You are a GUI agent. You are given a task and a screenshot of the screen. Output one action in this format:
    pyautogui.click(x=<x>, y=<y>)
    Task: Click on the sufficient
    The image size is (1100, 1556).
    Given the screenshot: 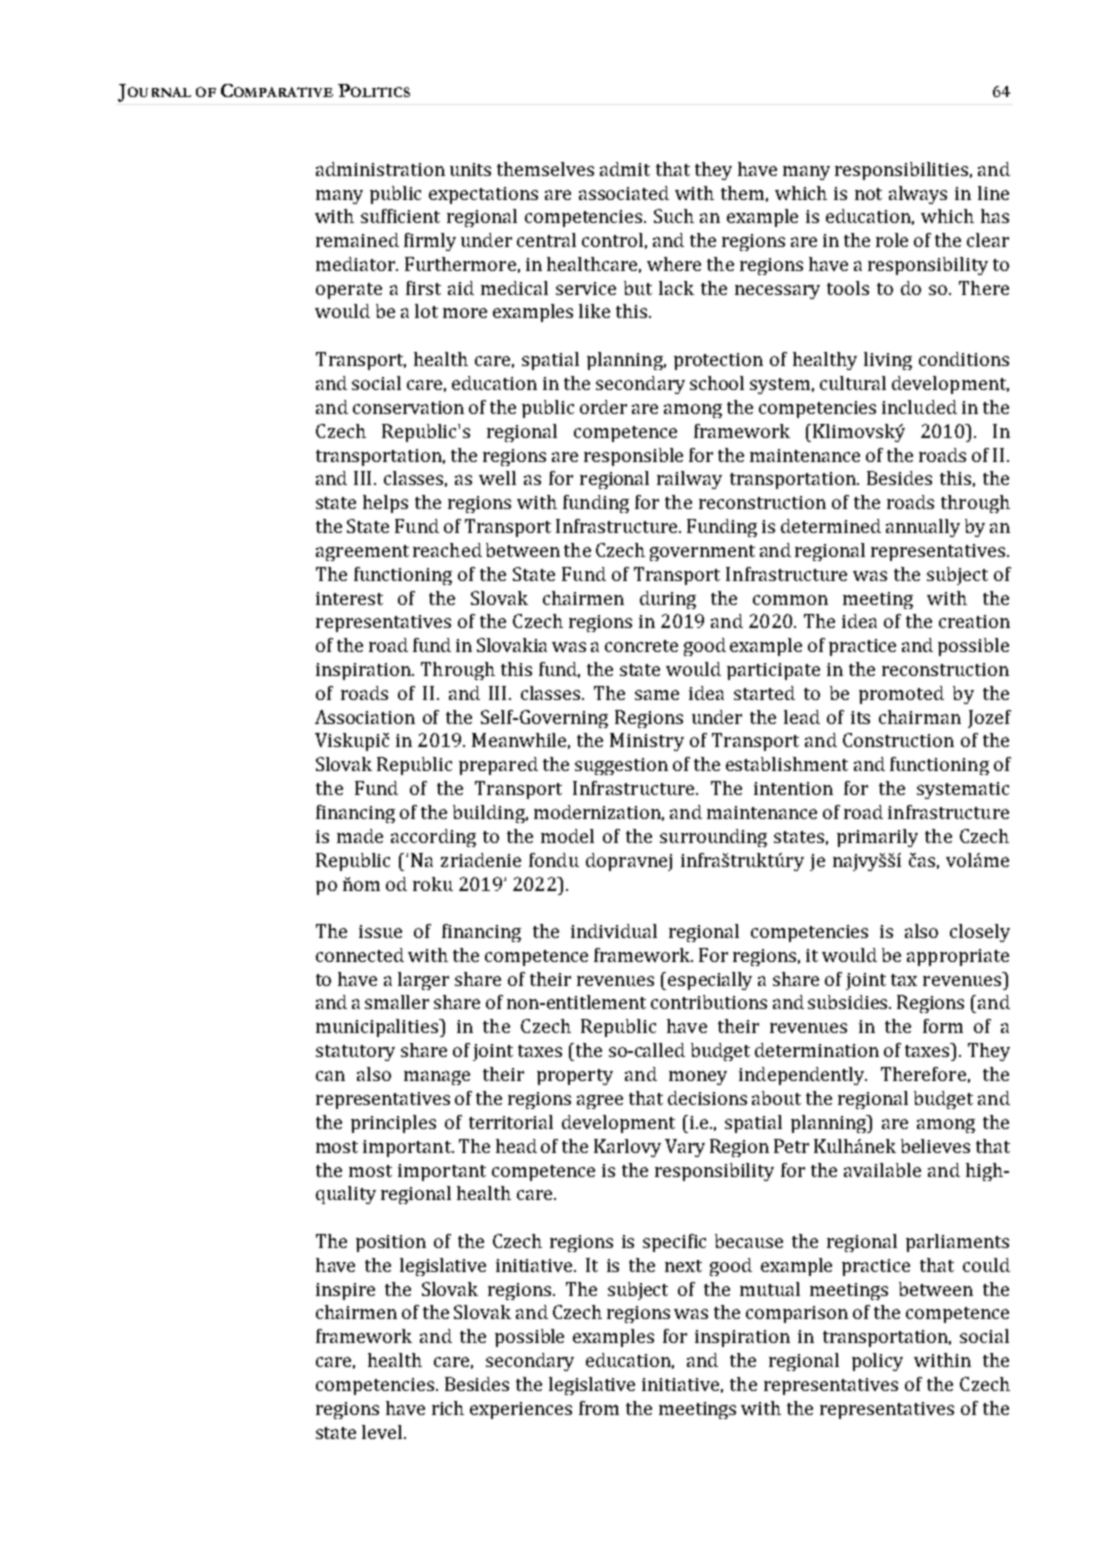 What is the action you would take?
    pyautogui.click(x=400, y=216)
